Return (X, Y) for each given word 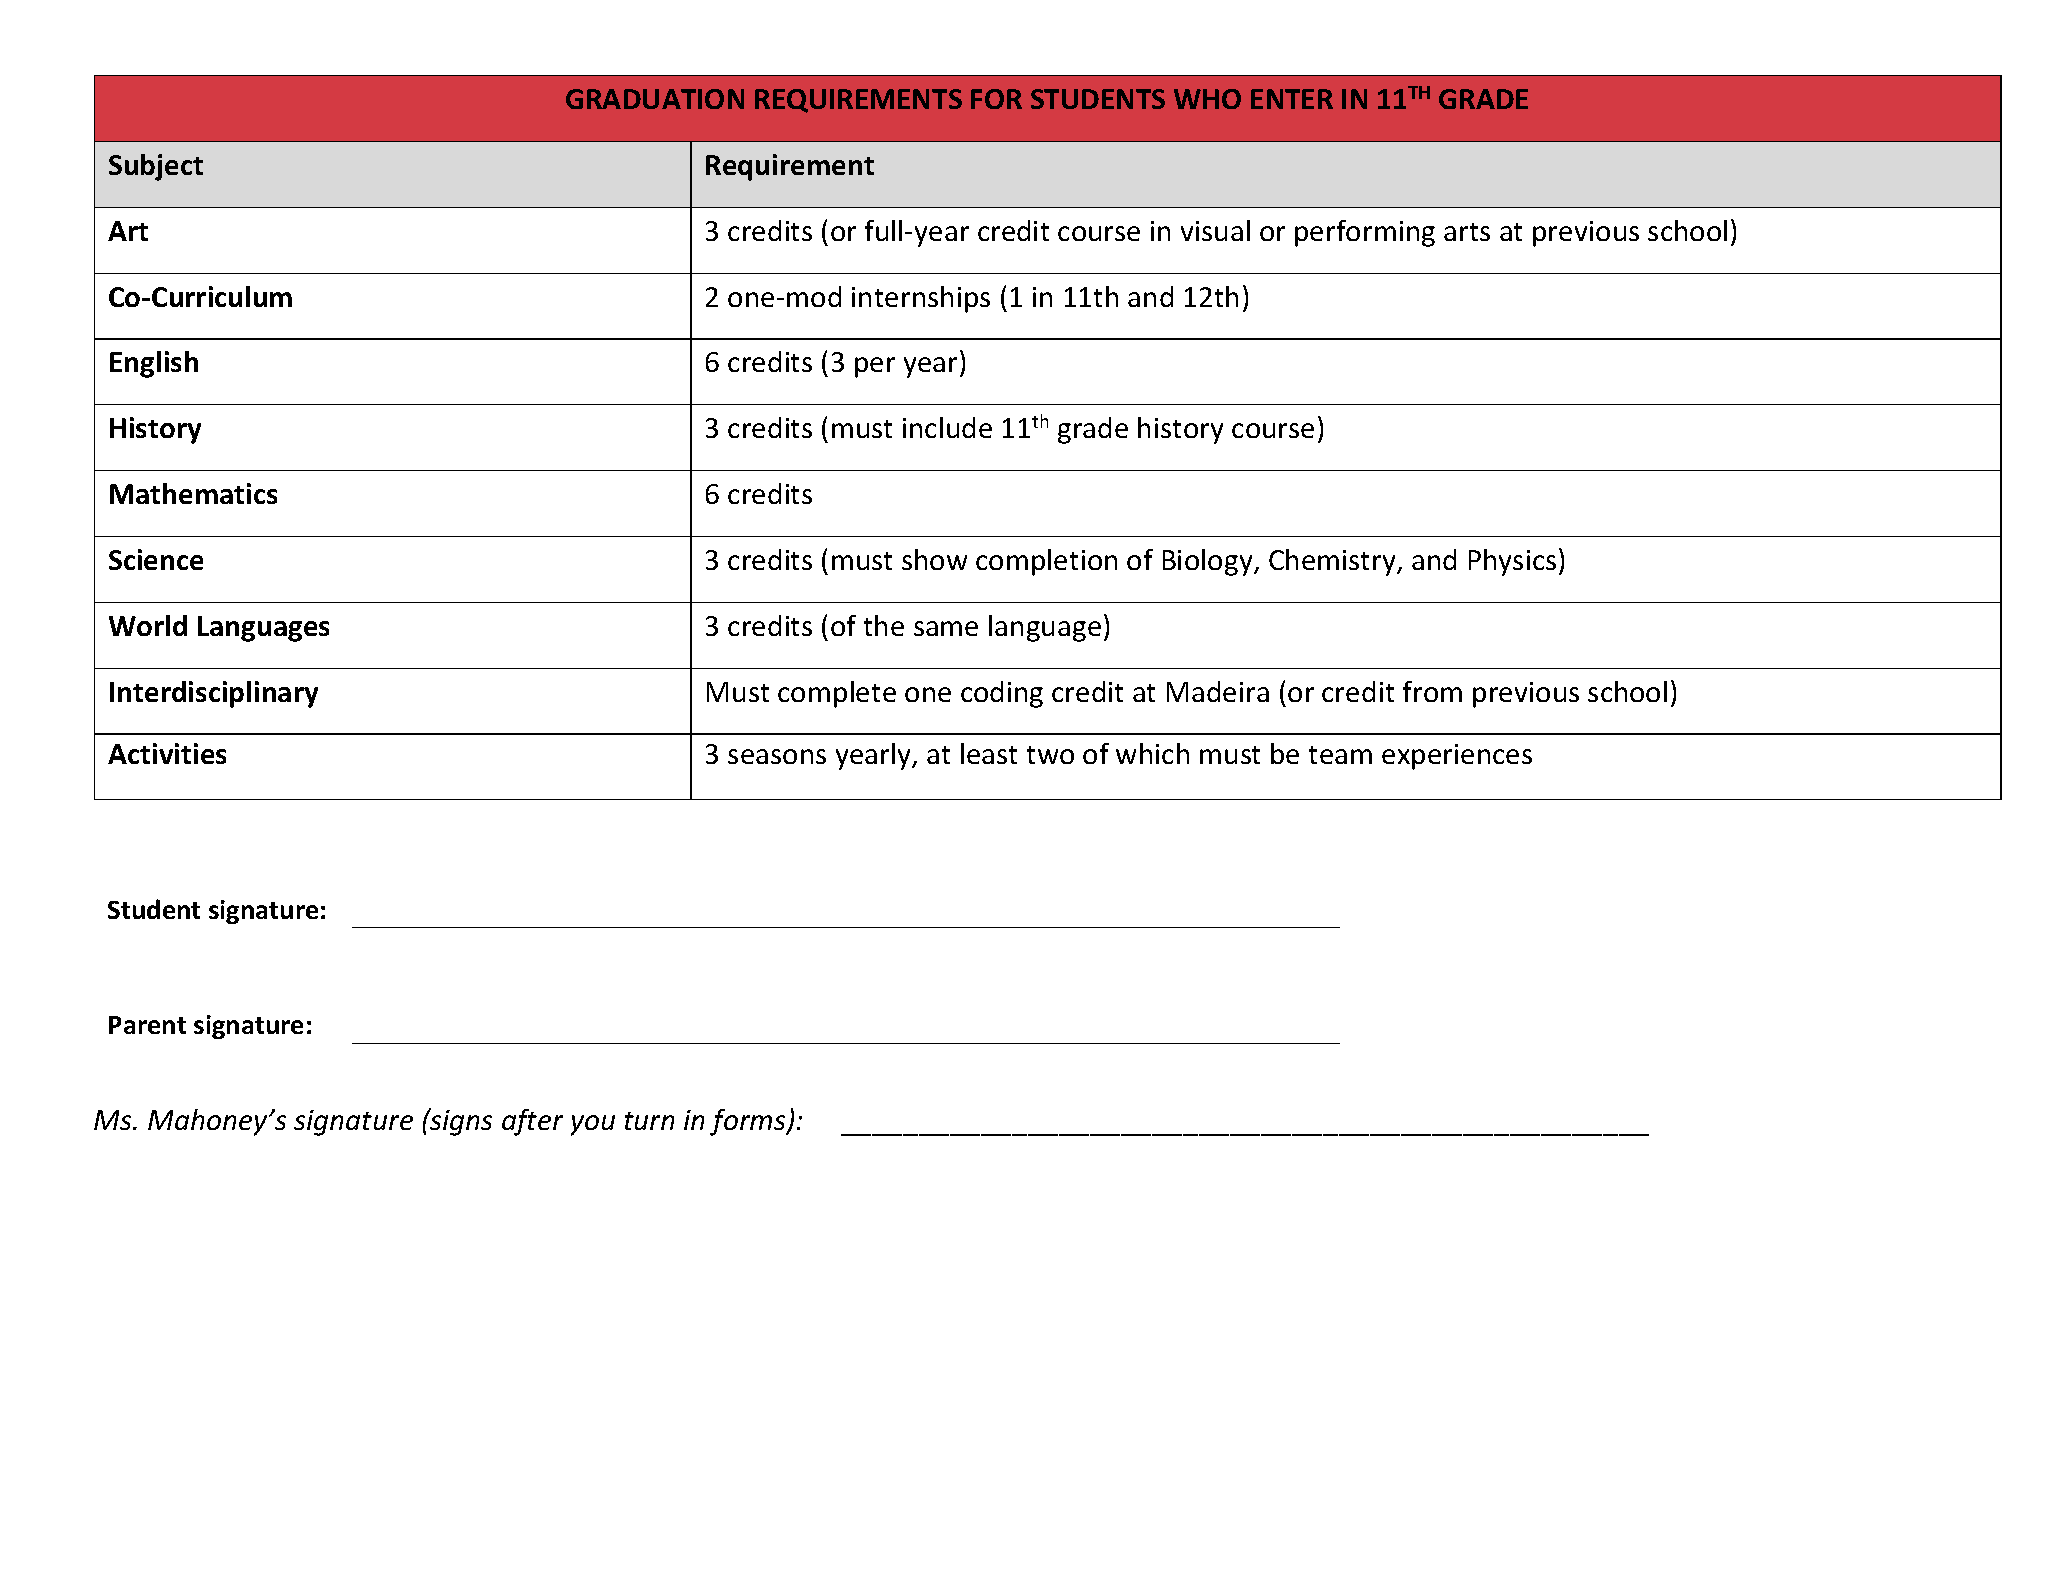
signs (460, 1122)
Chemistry (1334, 562)
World (148, 625)
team (1340, 755)
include (947, 427)
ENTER (1292, 99)
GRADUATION (655, 99)
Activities (167, 753)
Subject (156, 167)
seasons (777, 756)
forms (749, 1122)
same (946, 628)
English (154, 364)
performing (1365, 233)
